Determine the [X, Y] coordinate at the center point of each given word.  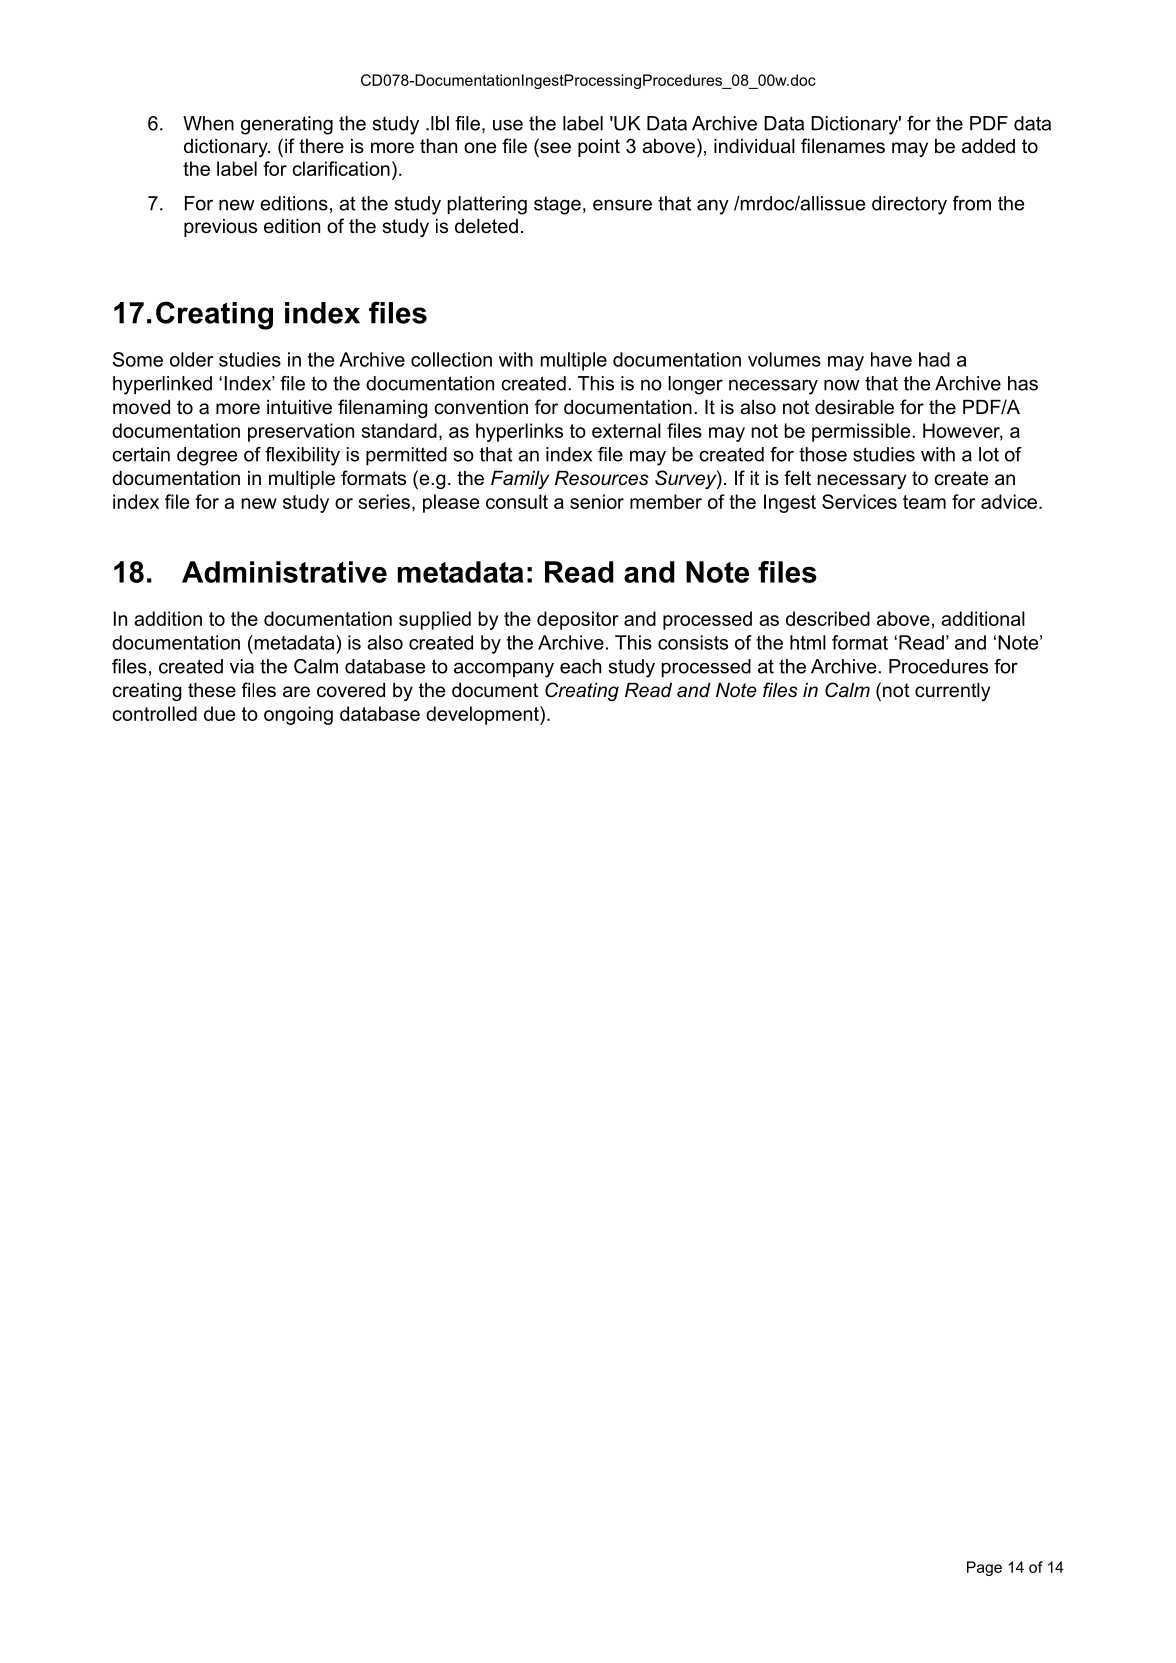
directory [909, 205]
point [599, 148]
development [483, 715]
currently [952, 692]
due [219, 713]
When [208, 123]
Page [984, 1568]
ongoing [298, 715]
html [808, 642]
